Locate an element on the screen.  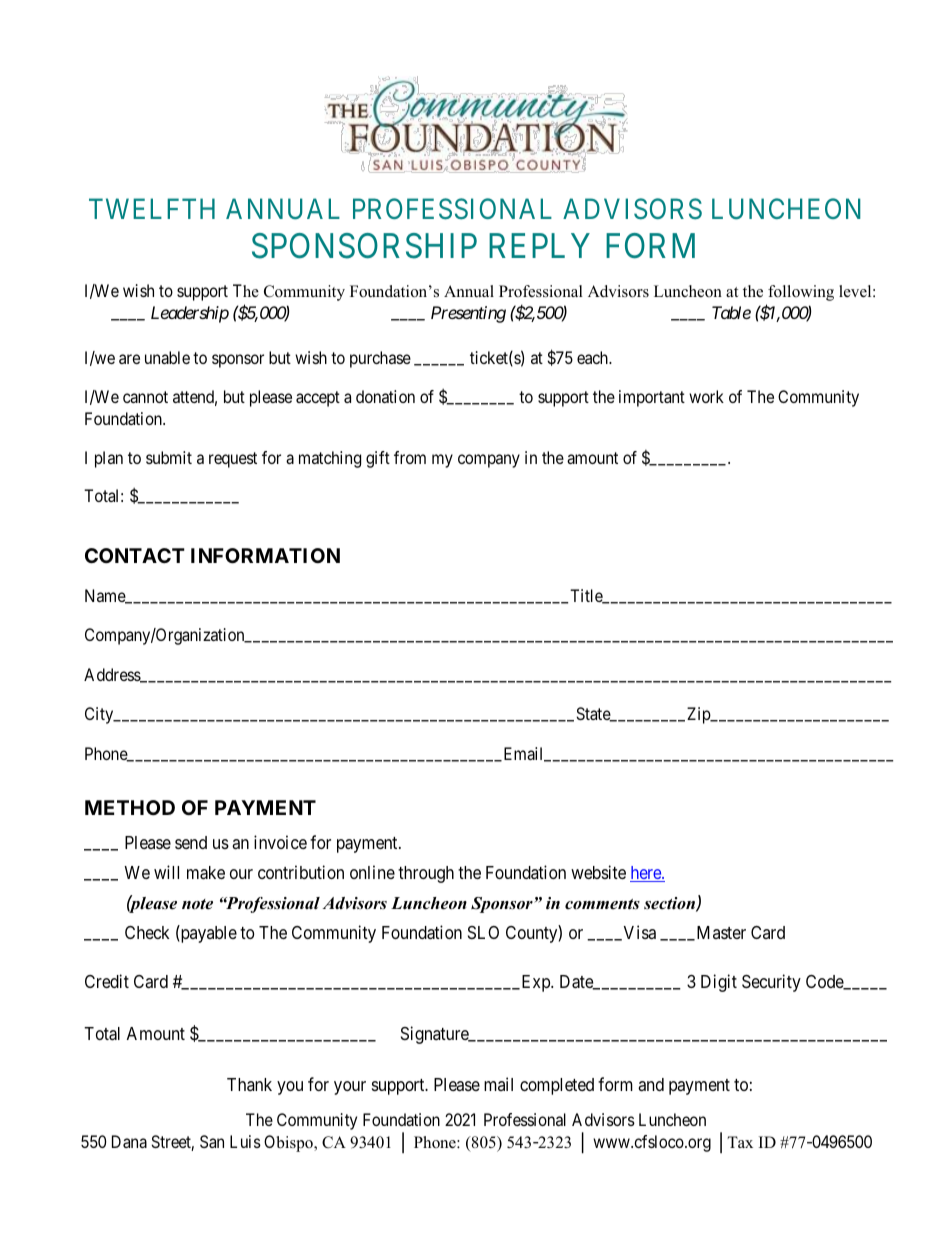
TWELFTH is located at coordinates (152, 209).
